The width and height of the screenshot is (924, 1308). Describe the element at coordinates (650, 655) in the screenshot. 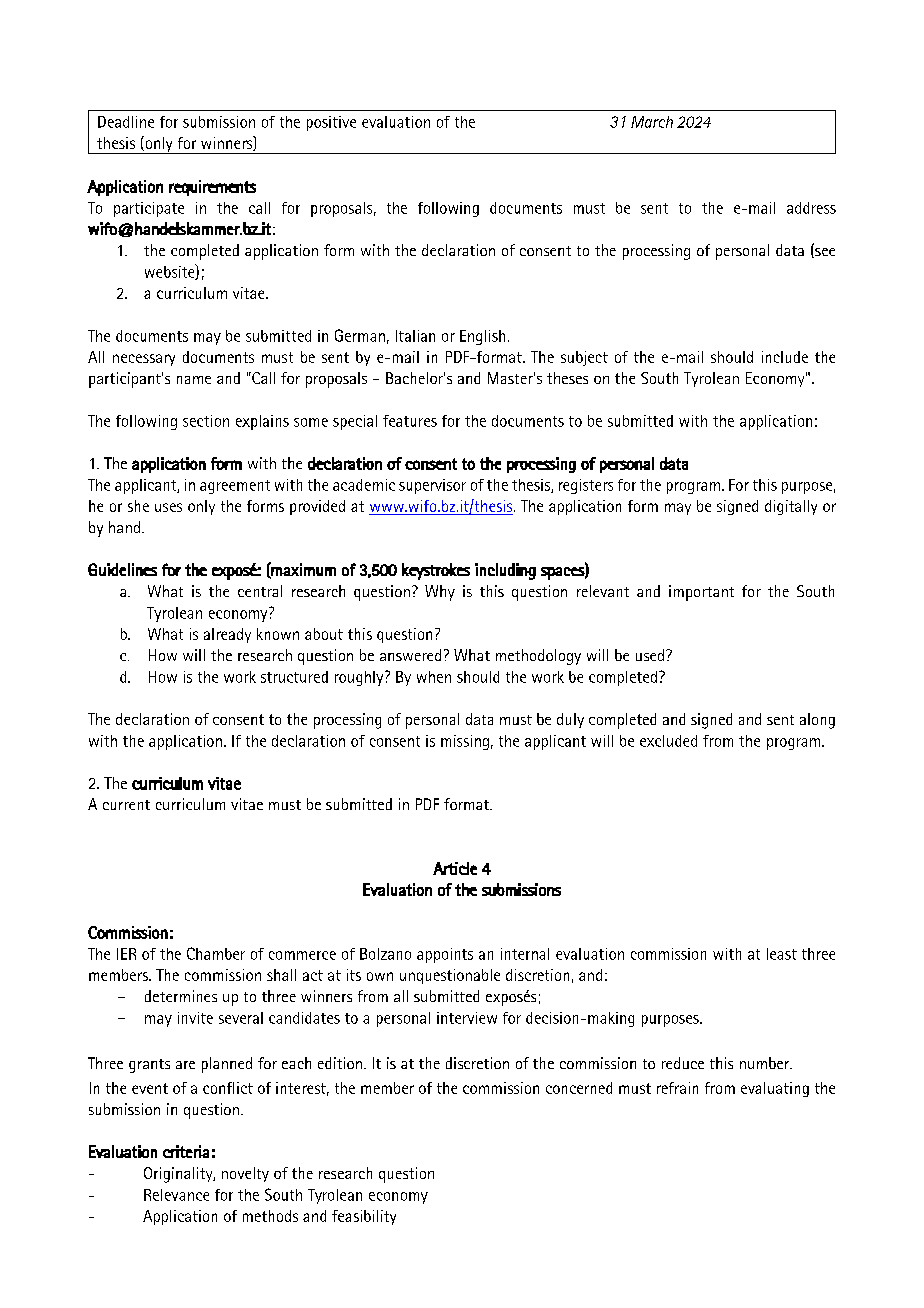

I see `used` at that location.
